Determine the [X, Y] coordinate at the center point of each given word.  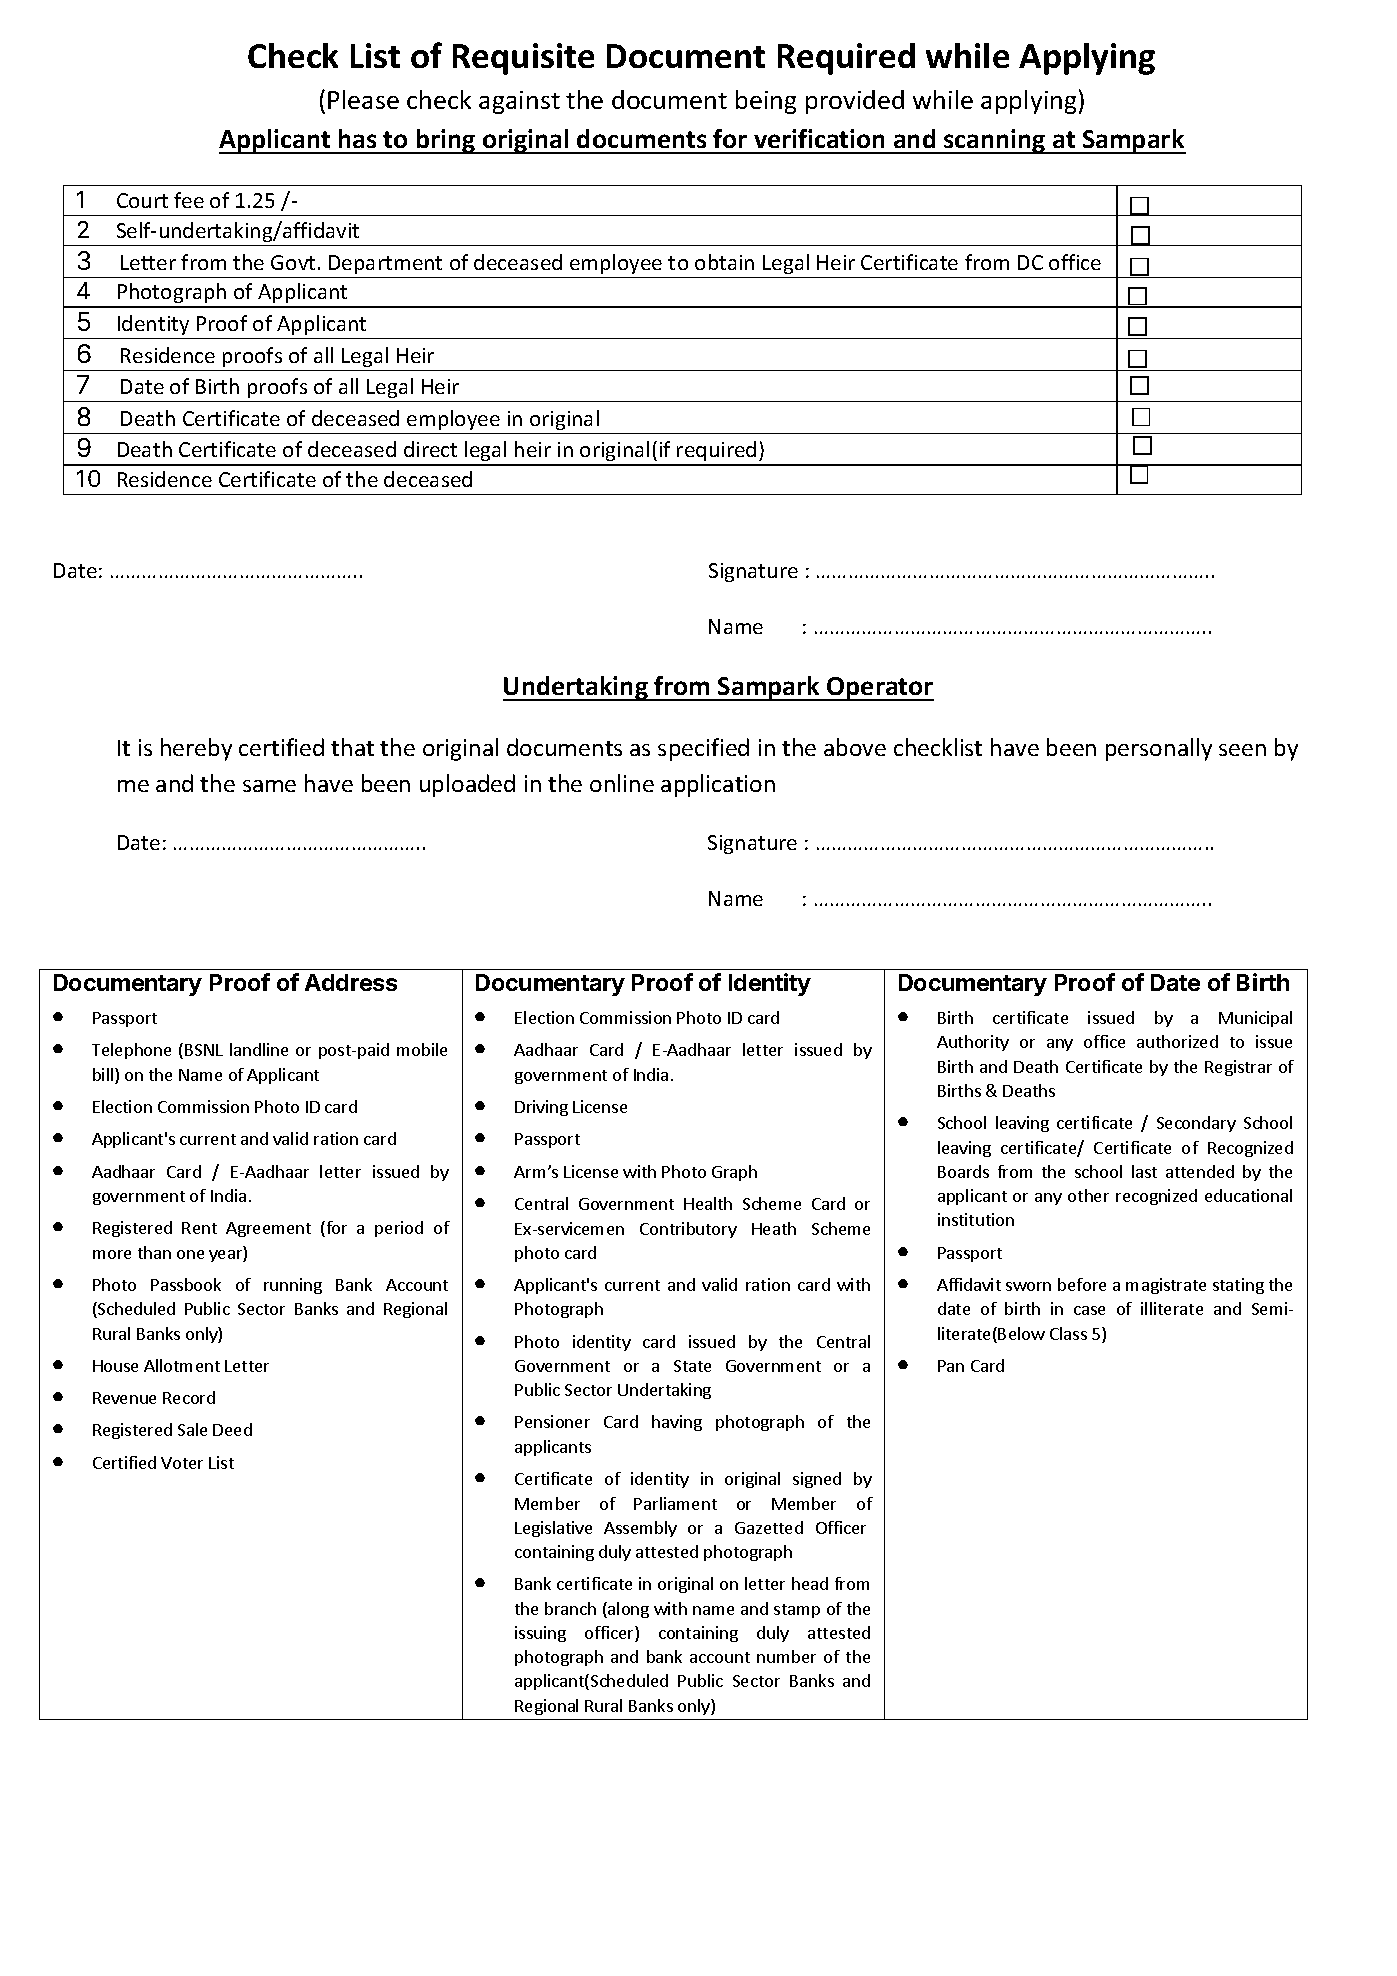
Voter [182, 1463]
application [718, 785]
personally [1159, 749]
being [766, 102]
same [269, 786]
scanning [995, 141]
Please [363, 99]
